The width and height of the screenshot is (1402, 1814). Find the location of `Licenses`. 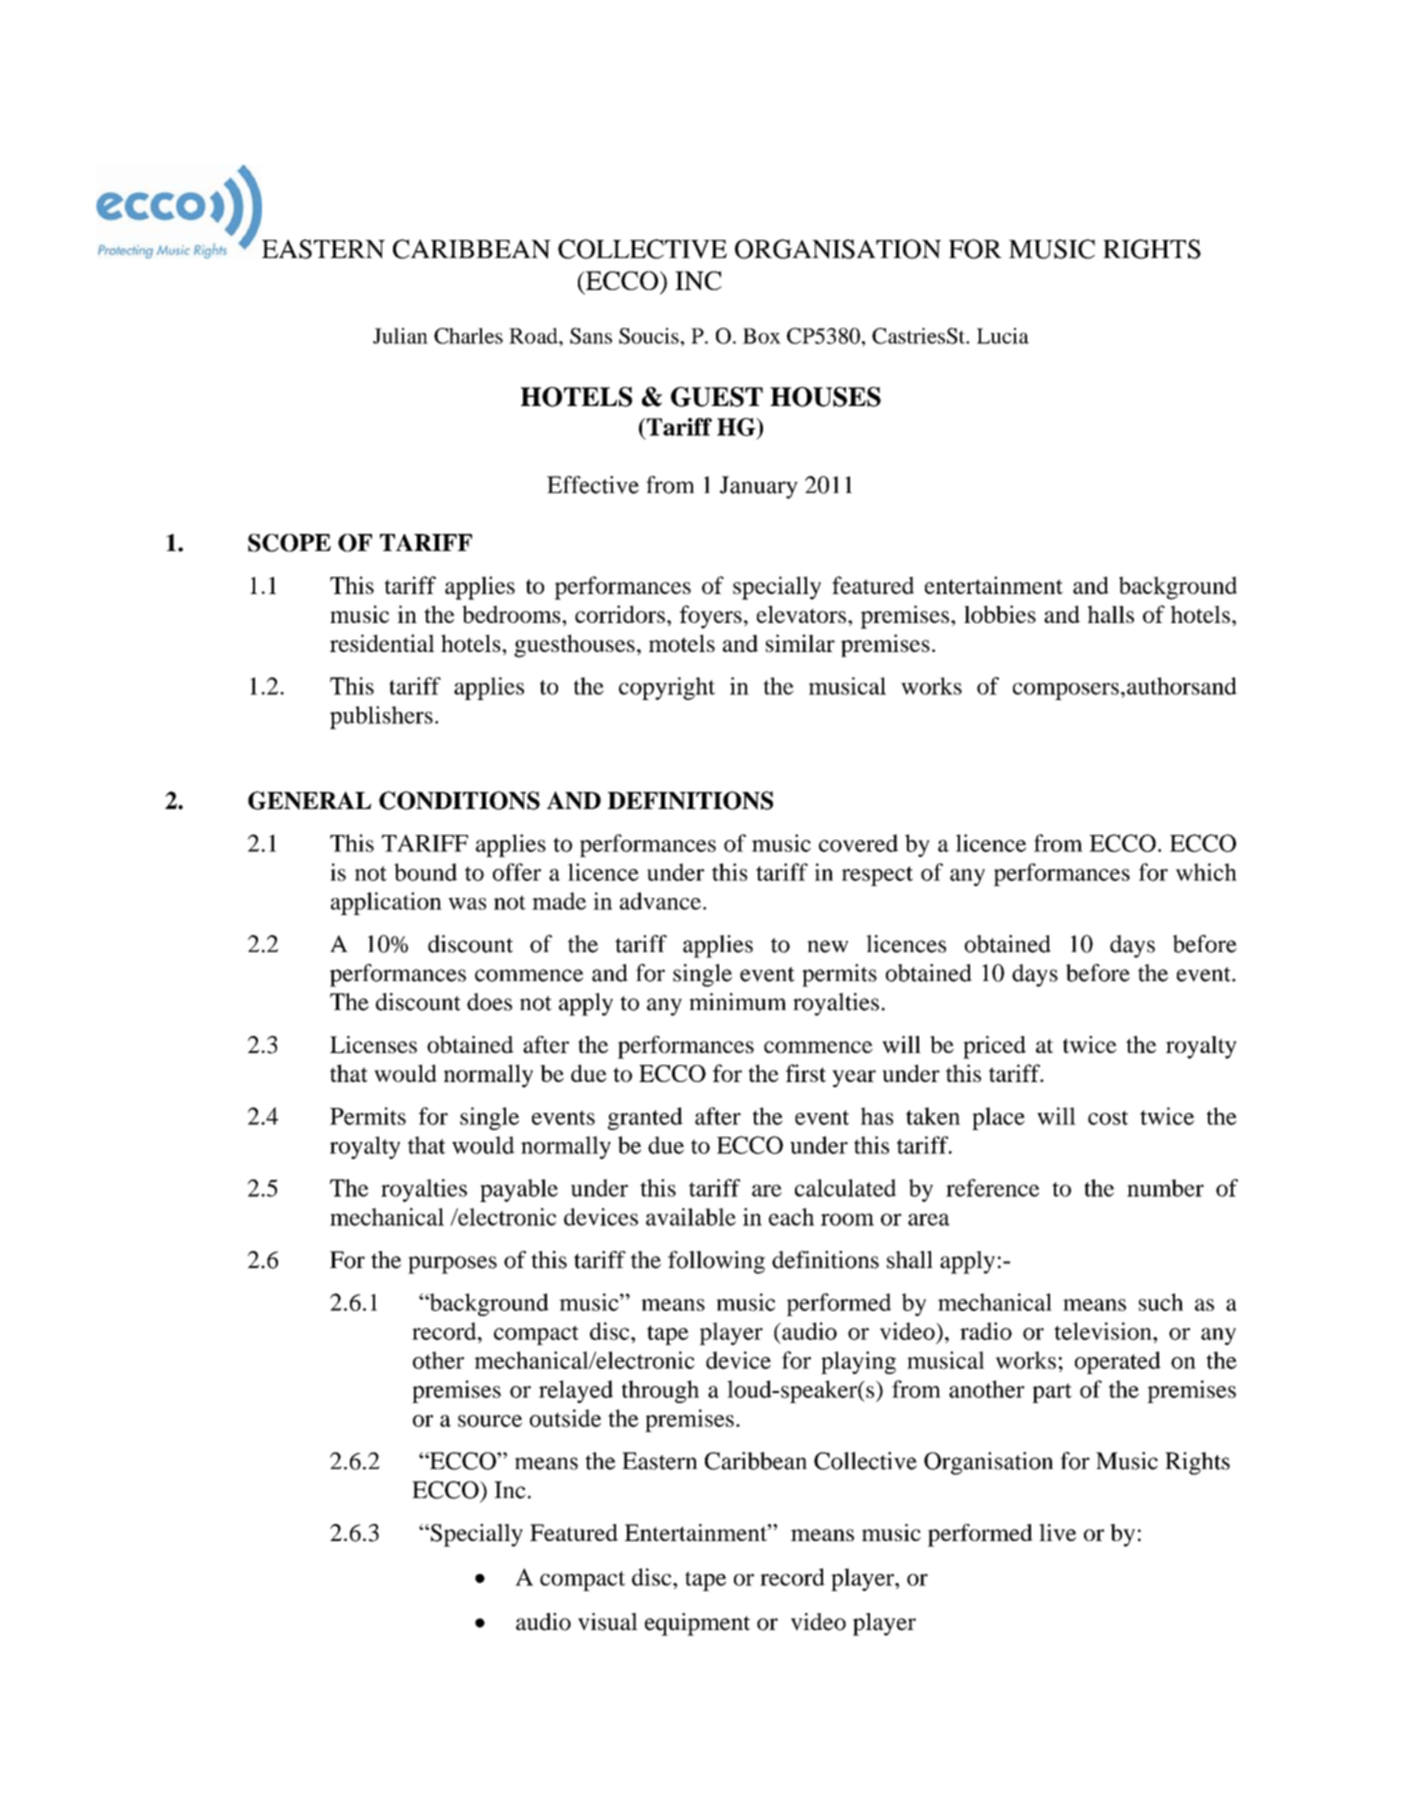

Licenses is located at coordinates (373, 1044).
